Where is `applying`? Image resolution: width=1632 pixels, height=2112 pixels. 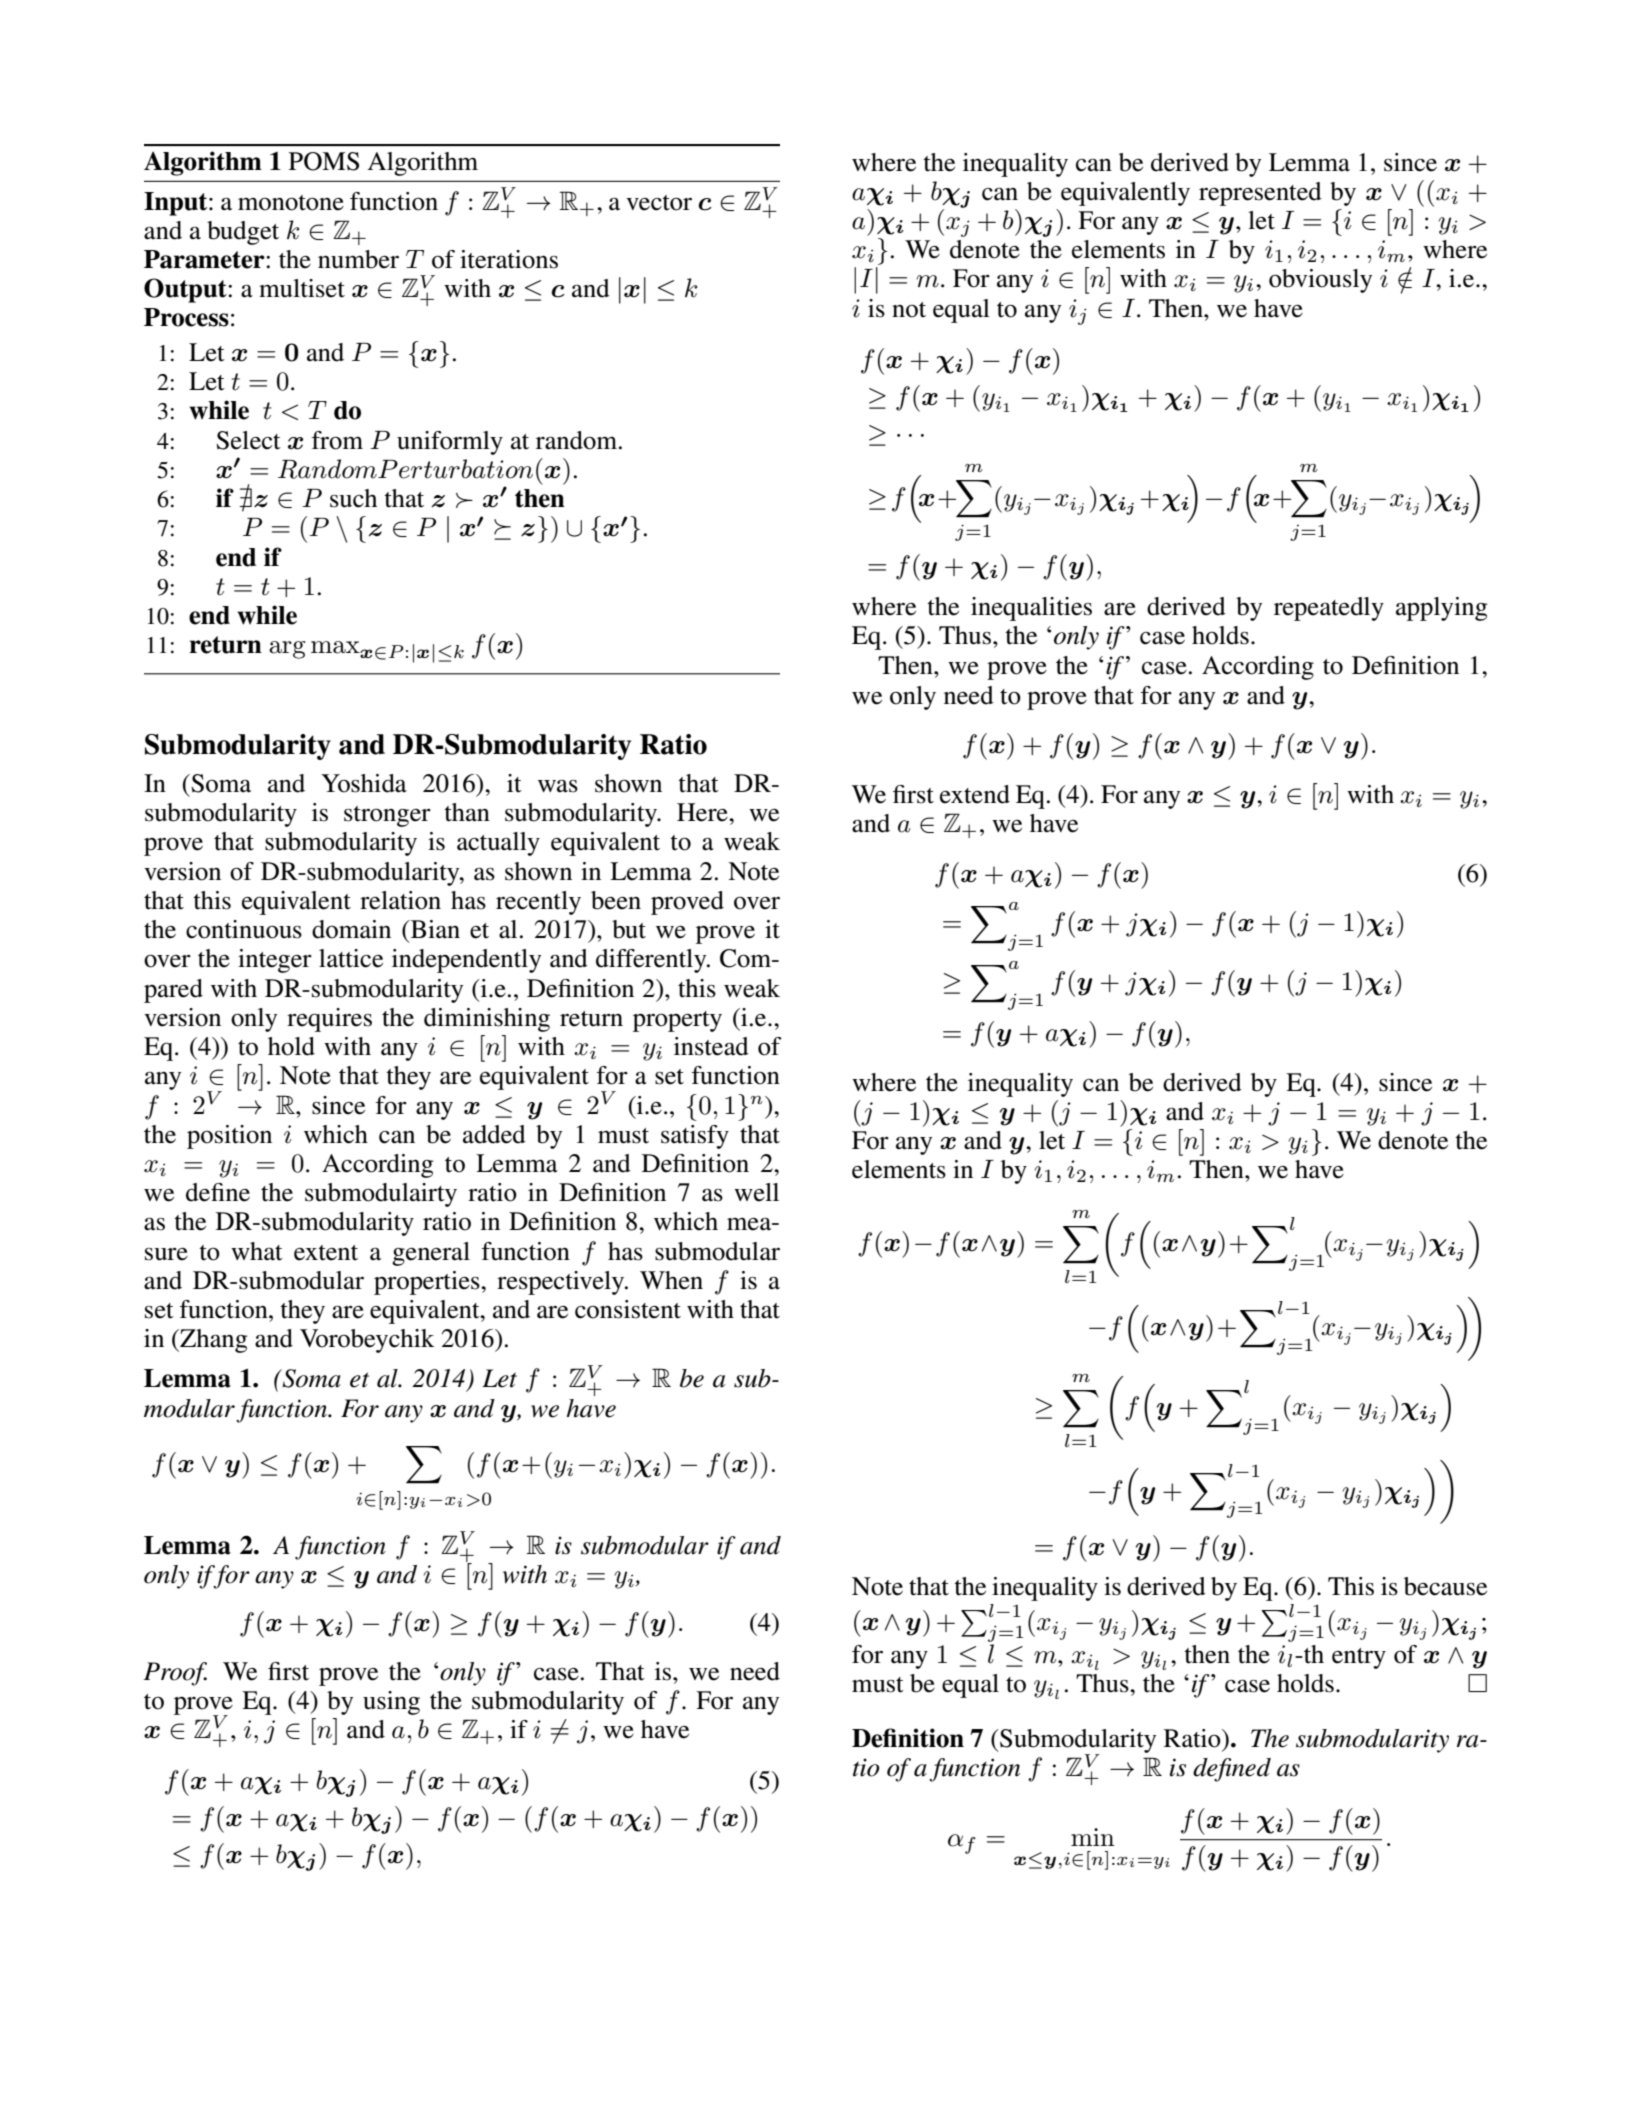 applying is located at coordinates (1441, 609).
